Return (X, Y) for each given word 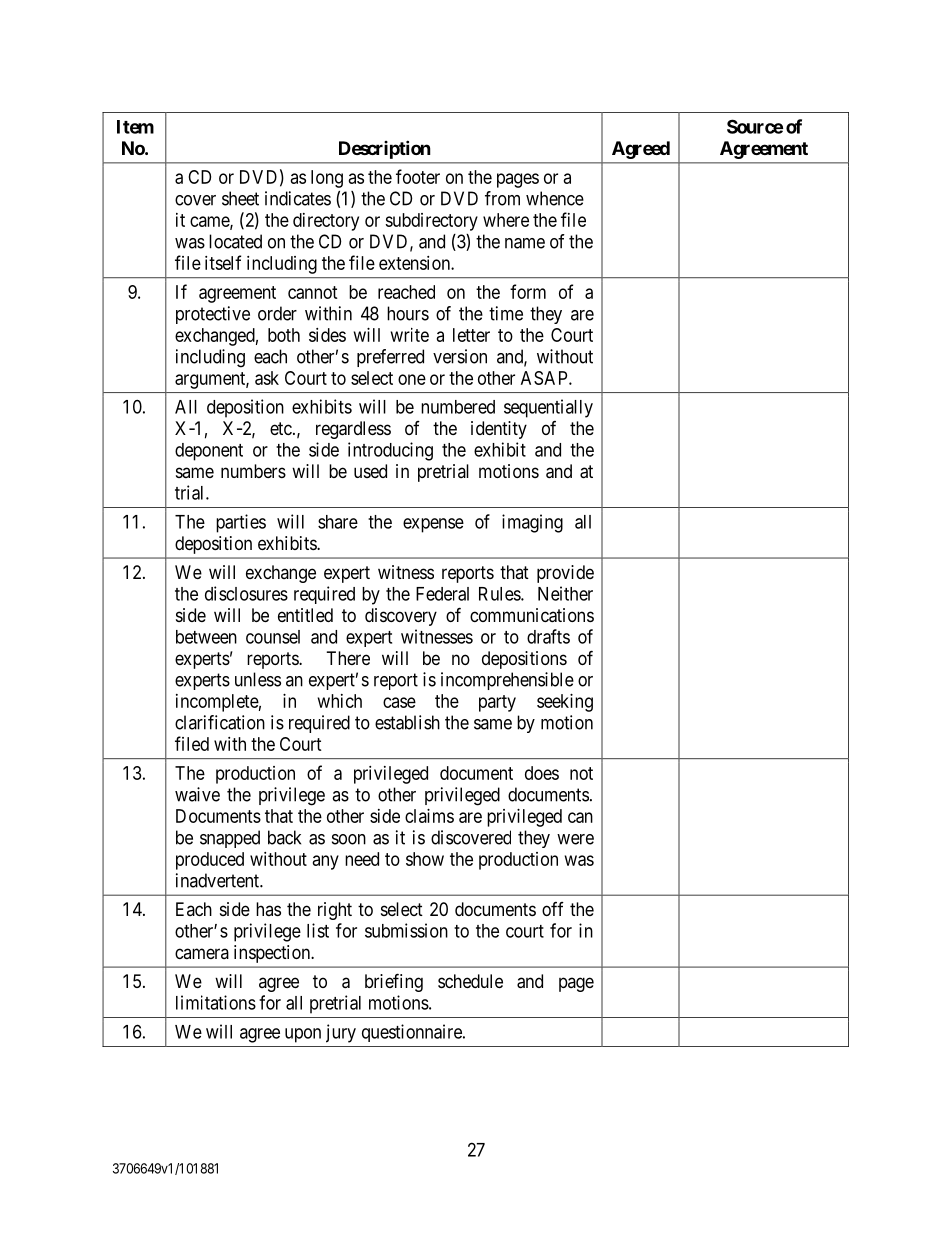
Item (135, 127)
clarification (220, 722)
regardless (353, 430)
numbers (253, 471)
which (340, 701)
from (502, 198)
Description (385, 149)
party (497, 703)
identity (499, 430)
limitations (216, 1002)
